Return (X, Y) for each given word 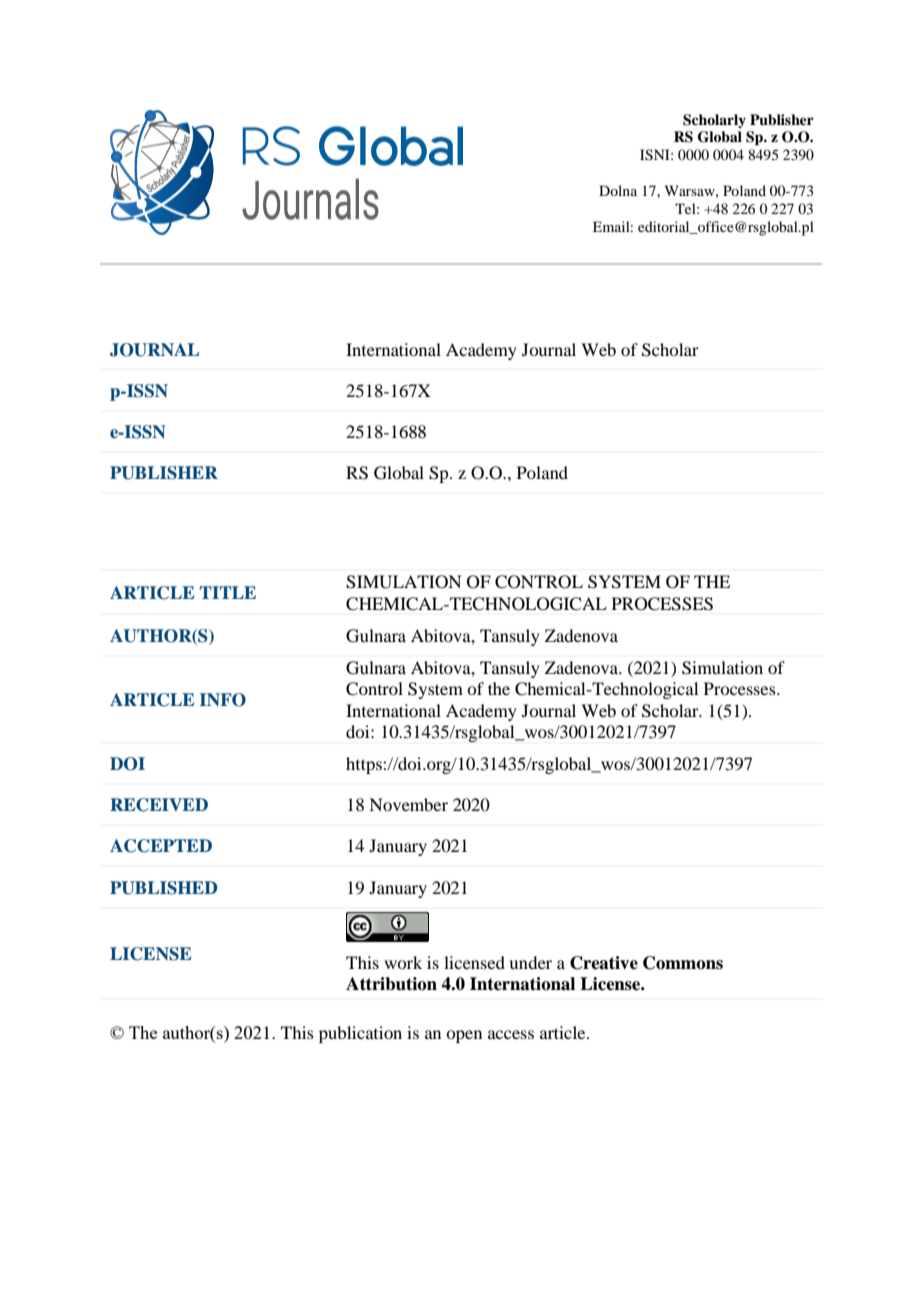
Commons (683, 963)
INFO (223, 700)
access (511, 1034)
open (464, 1036)
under (530, 962)
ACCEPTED (161, 846)
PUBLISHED (164, 888)
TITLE (228, 592)
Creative (604, 963)
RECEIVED (159, 805)
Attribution (391, 984)
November (408, 804)
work (403, 962)
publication (360, 1034)
